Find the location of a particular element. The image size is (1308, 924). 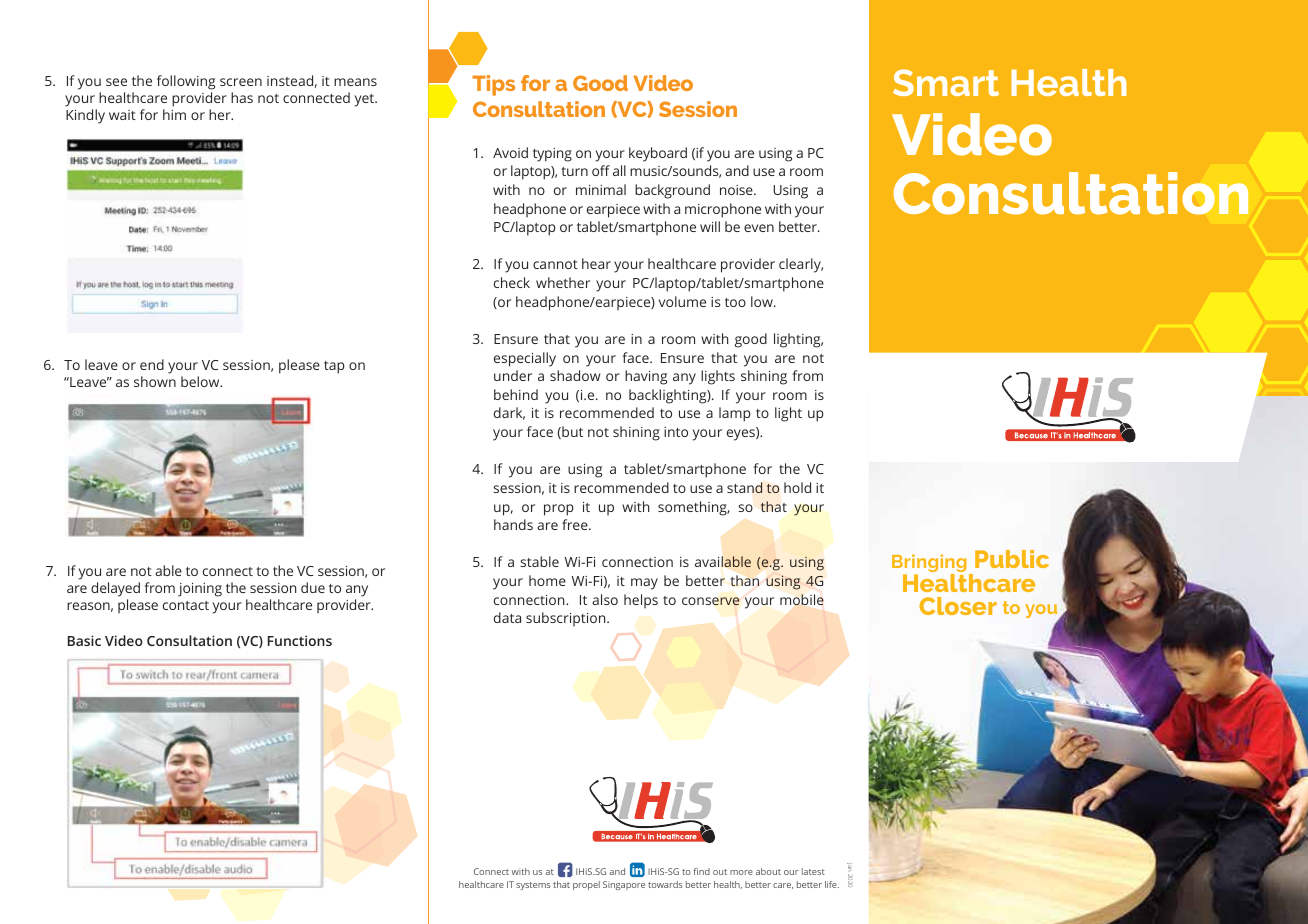

Closer is located at coordinates (958, 606).
